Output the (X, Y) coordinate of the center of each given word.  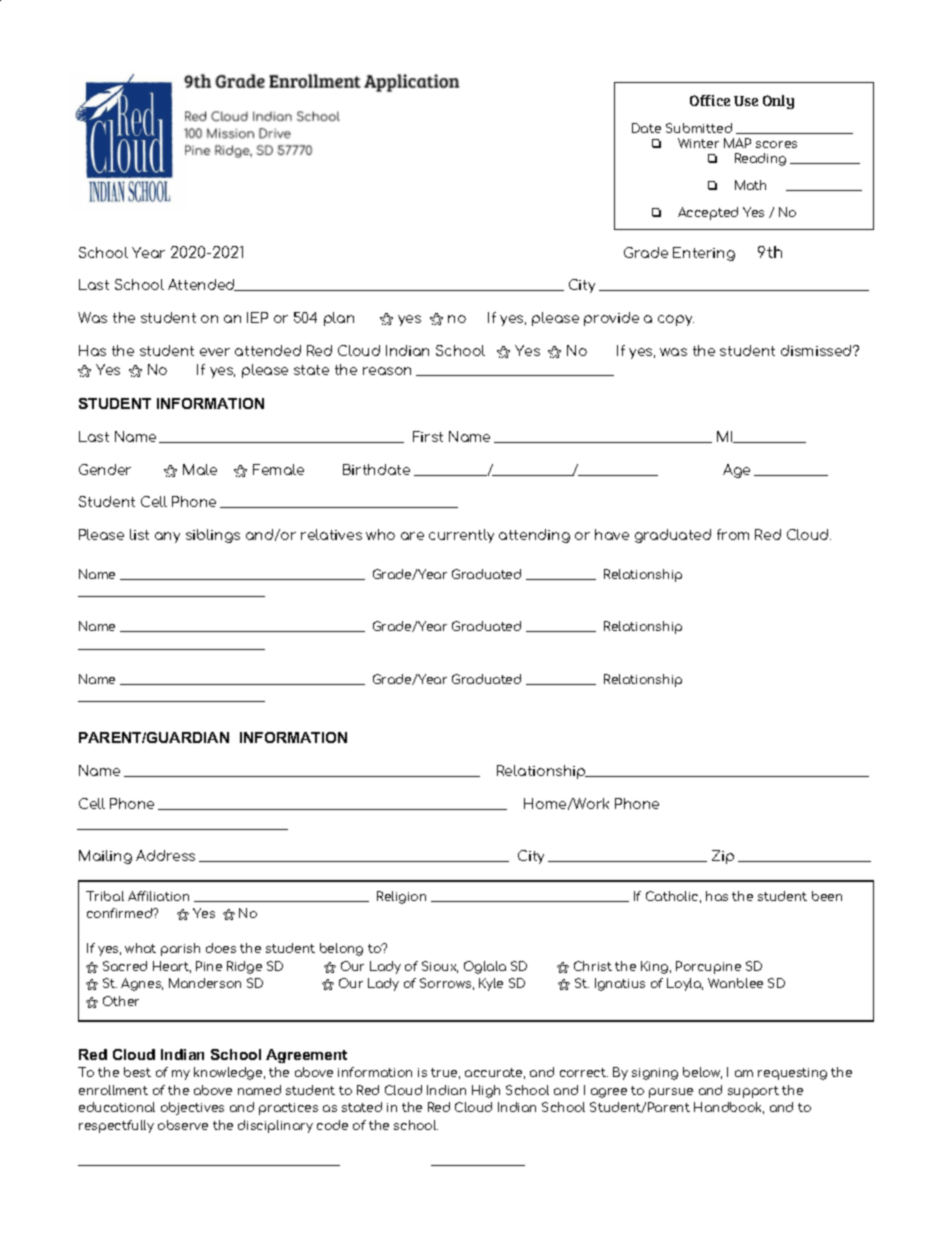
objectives (192, 1108)
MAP (737, 143)
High (486, 1091)
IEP (257, 317)
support (753, 1092)
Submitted (699, 128)
